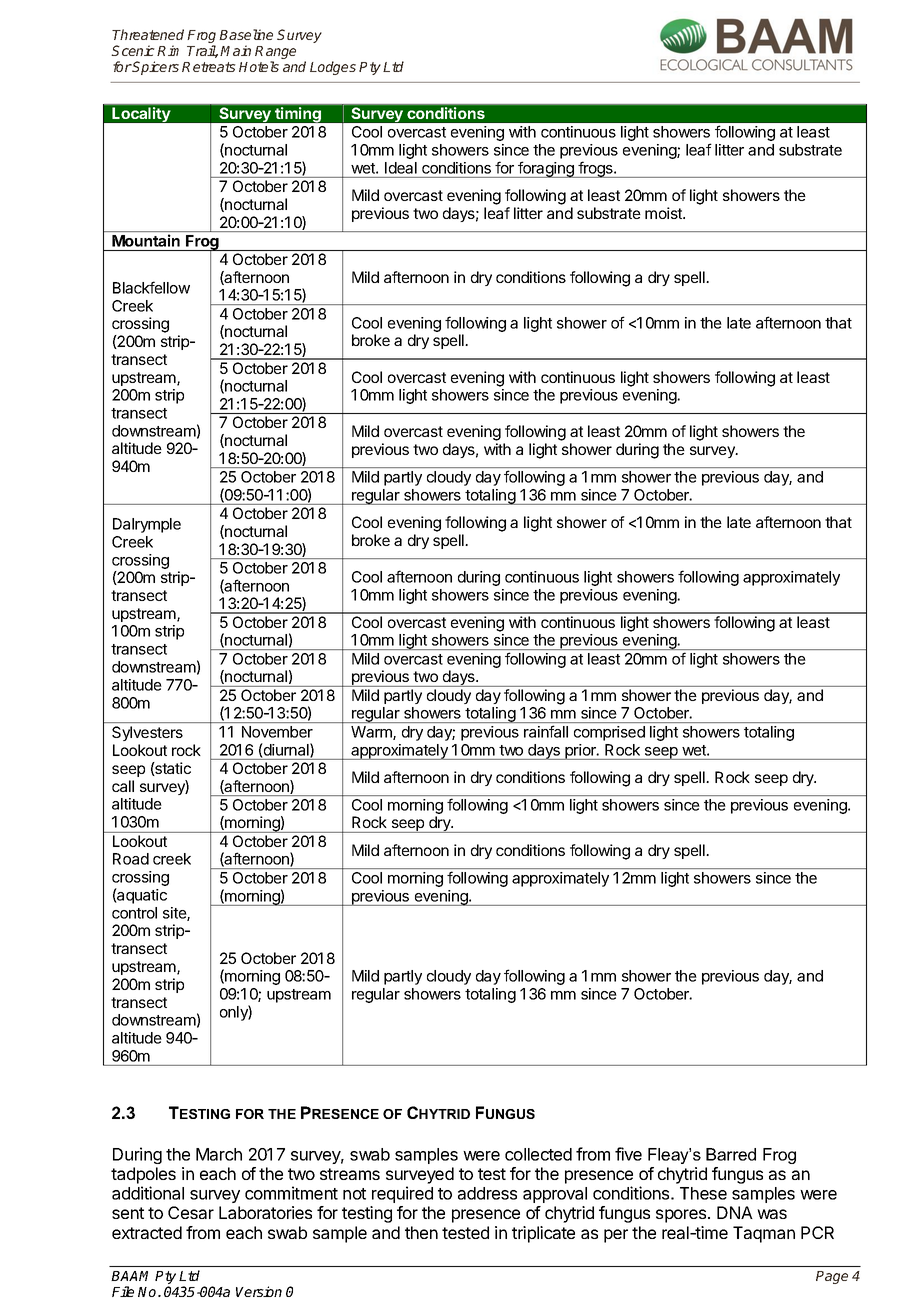 Image resolution: width=924 pixels, height=1308 pixels. What do you see at coordinates (731, 1154) in the screenshot?
I see `Barred` at bounding box center [731, 1154].
